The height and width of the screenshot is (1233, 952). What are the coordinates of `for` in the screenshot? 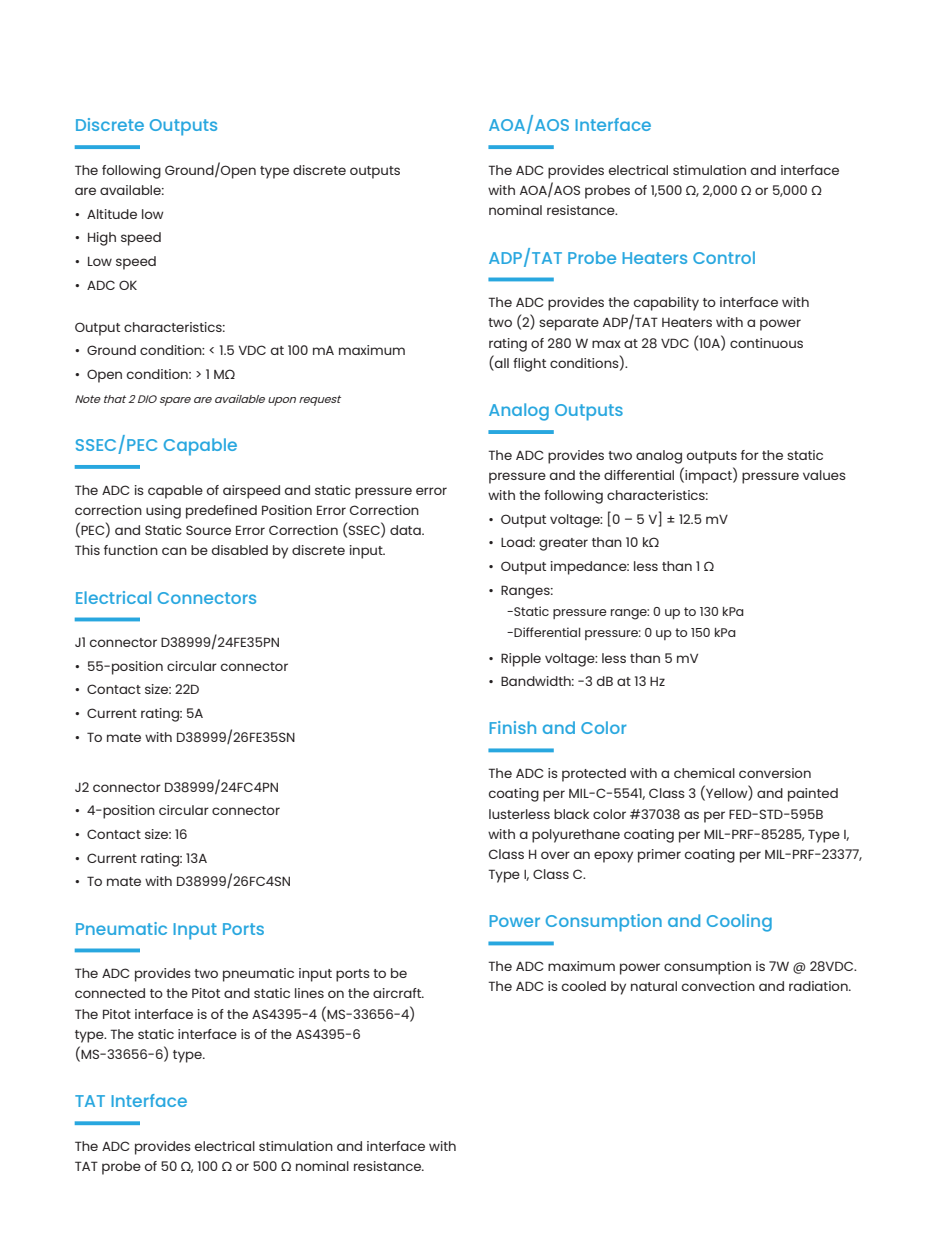 It's located at (750, 455).
